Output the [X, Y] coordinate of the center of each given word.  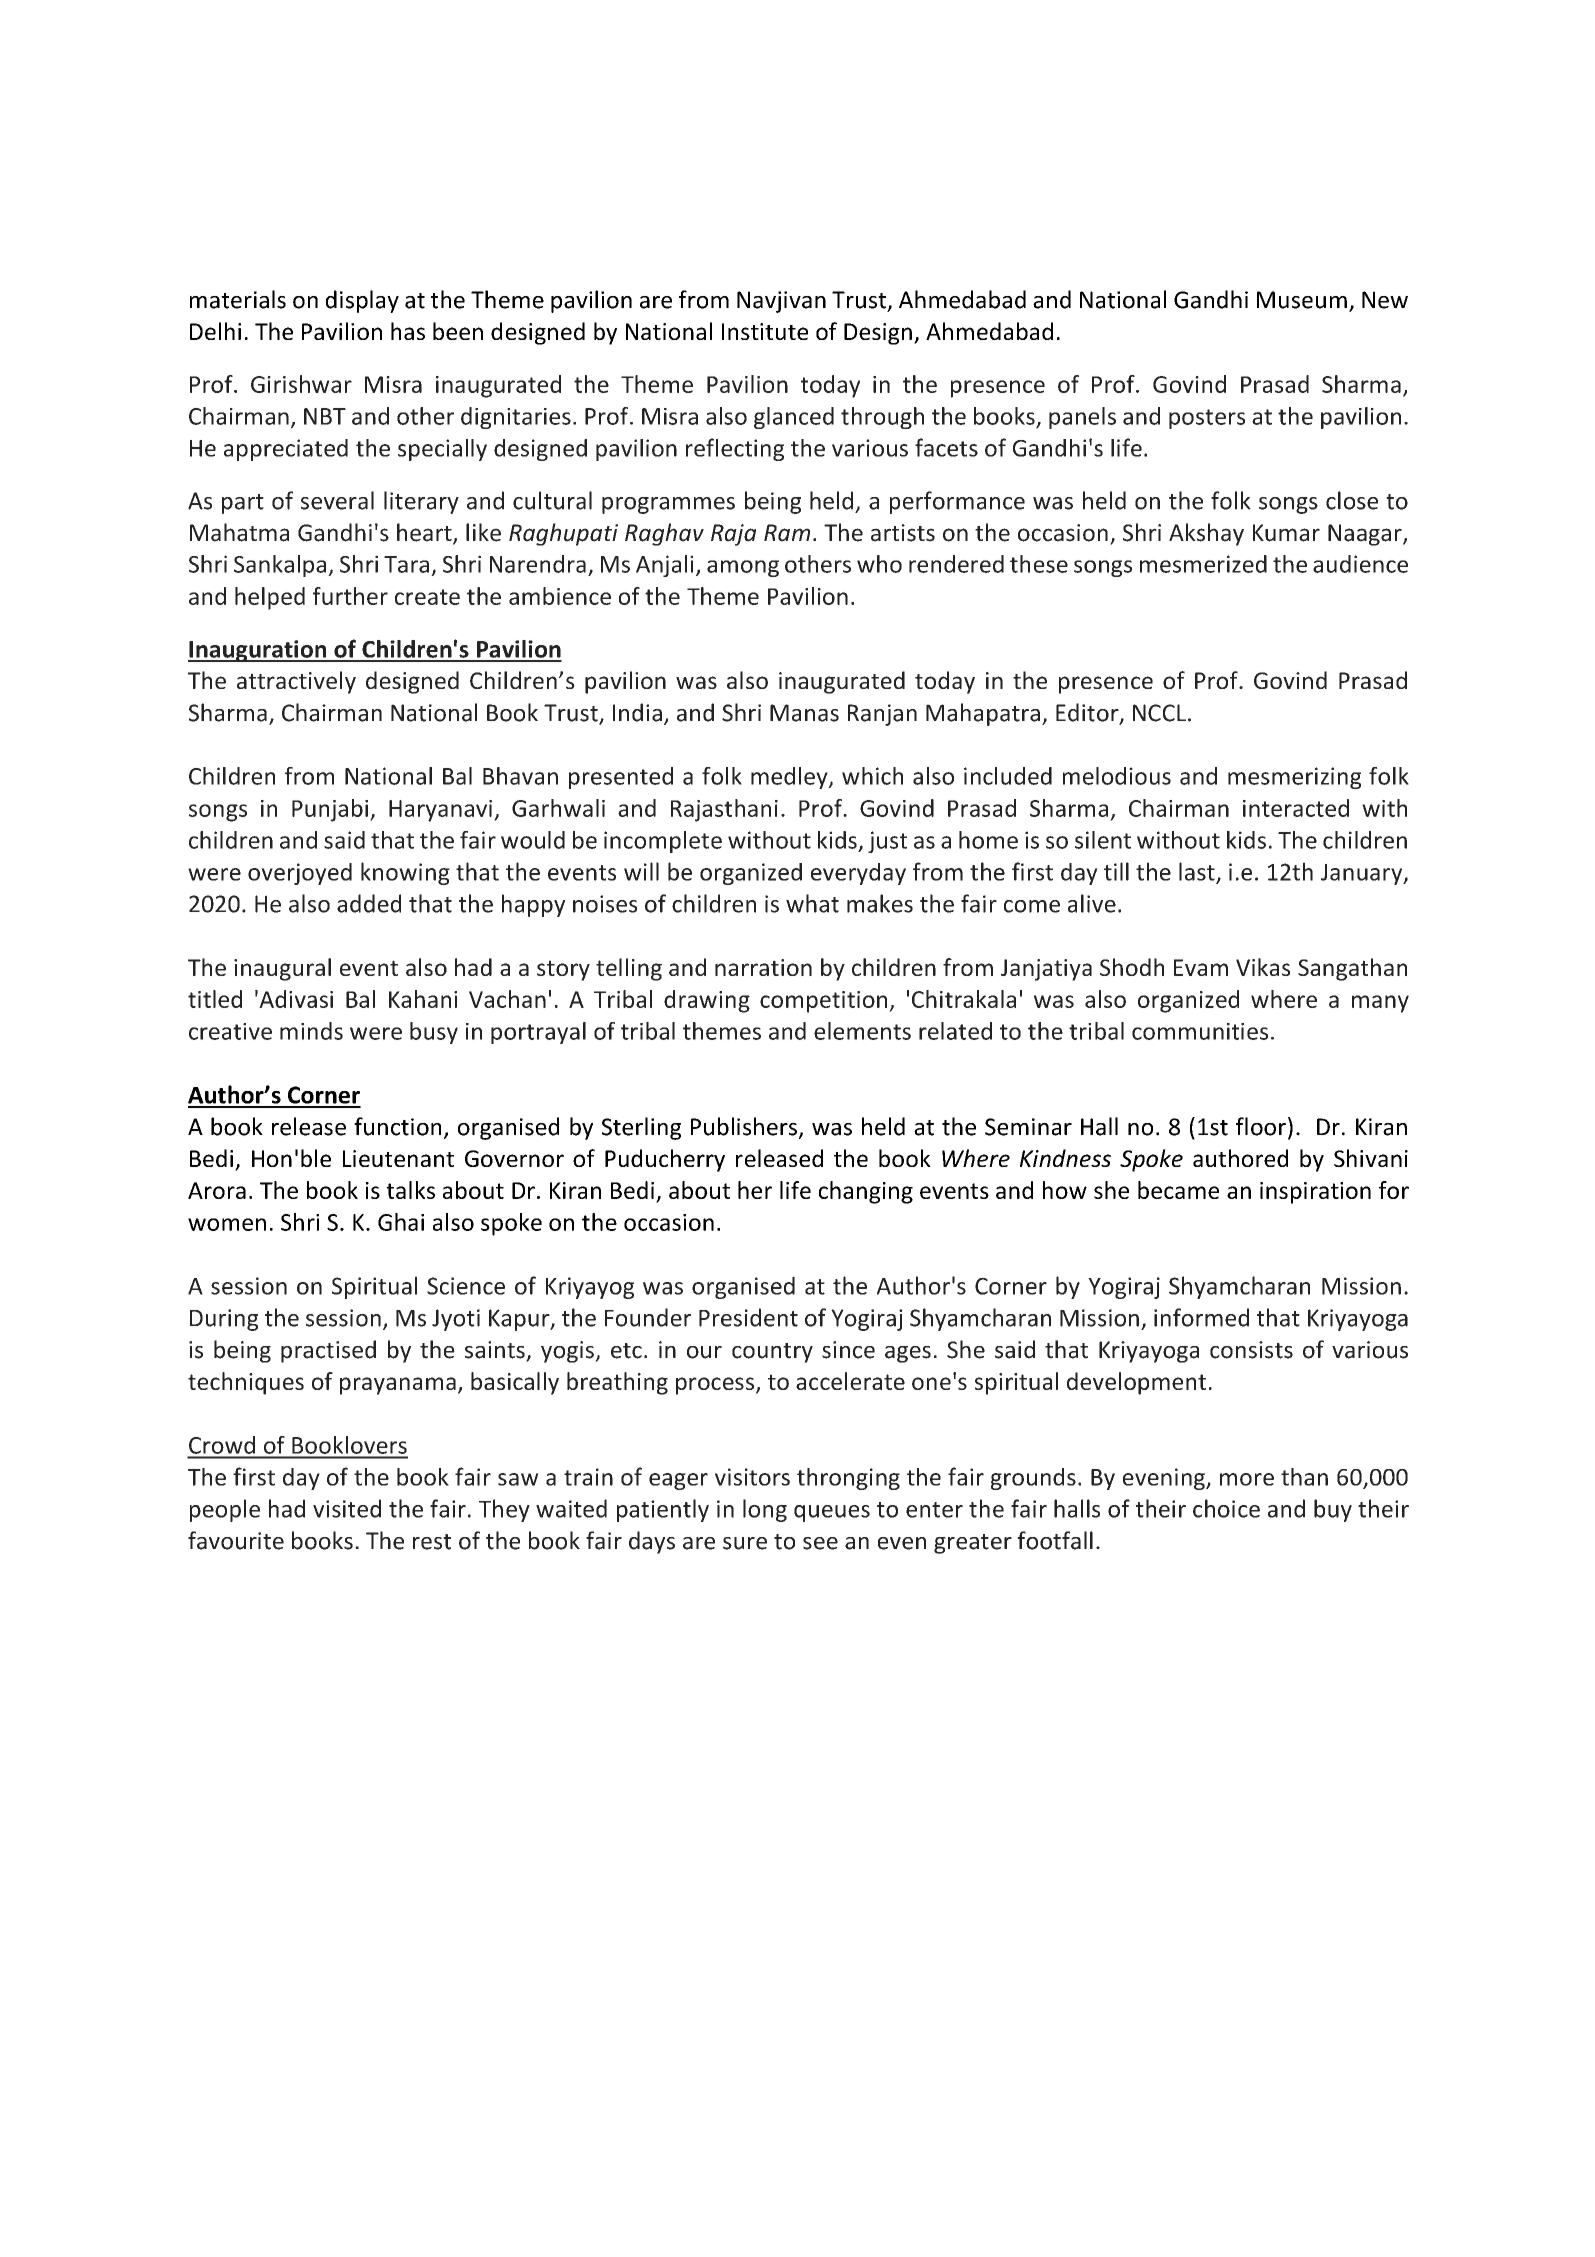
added [369, 903]
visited [347, 1508]
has [408, 331]
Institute [765, 331]
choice [1226, 1508]
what [812, 903]
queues [832, 1513]
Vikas [1263, 967]
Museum [1302, 300]
